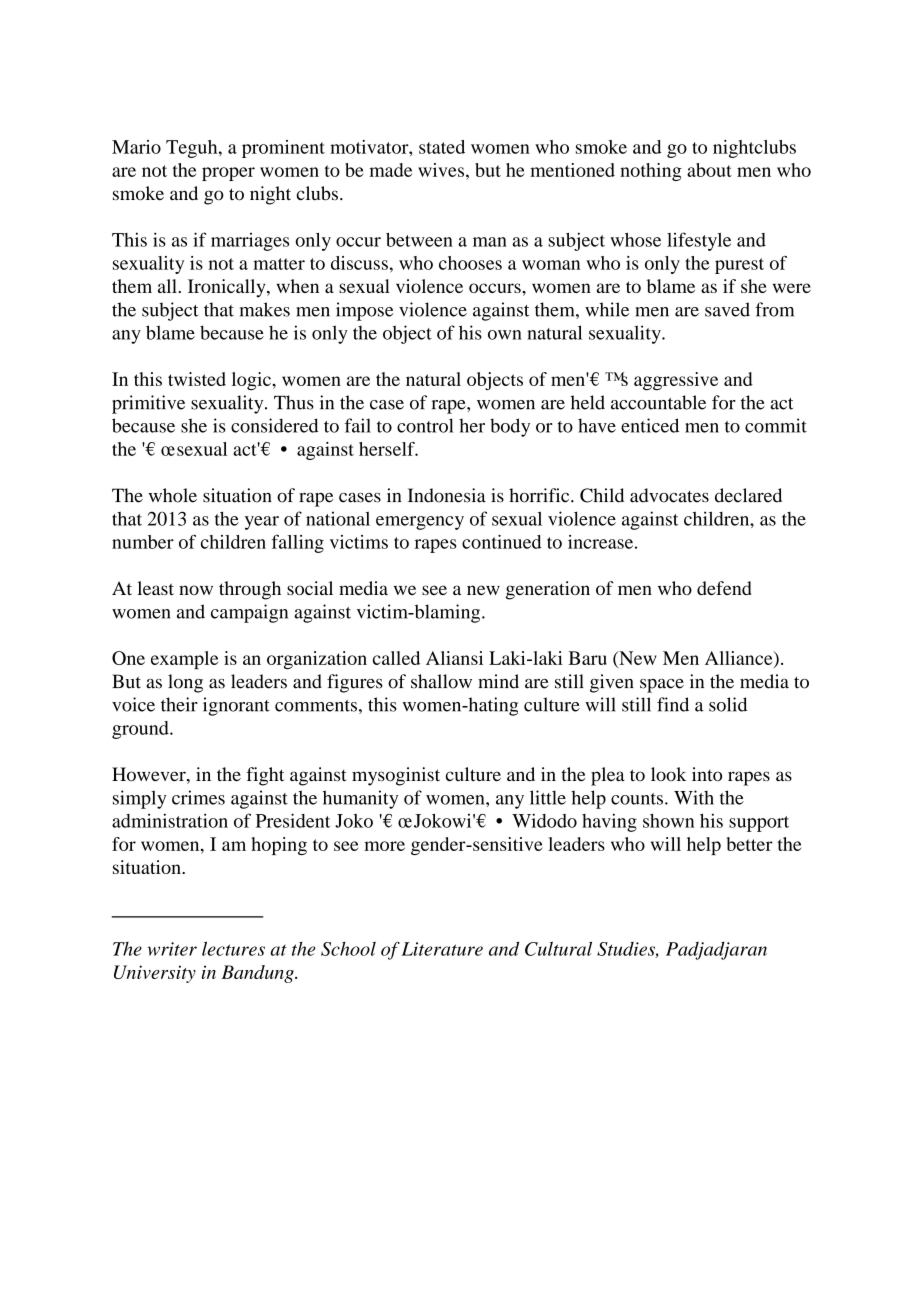 This screenshot has height=1309, width=924. Describe the element at coordinates (709, 170) in the screenshot. I see `about` at that location.
